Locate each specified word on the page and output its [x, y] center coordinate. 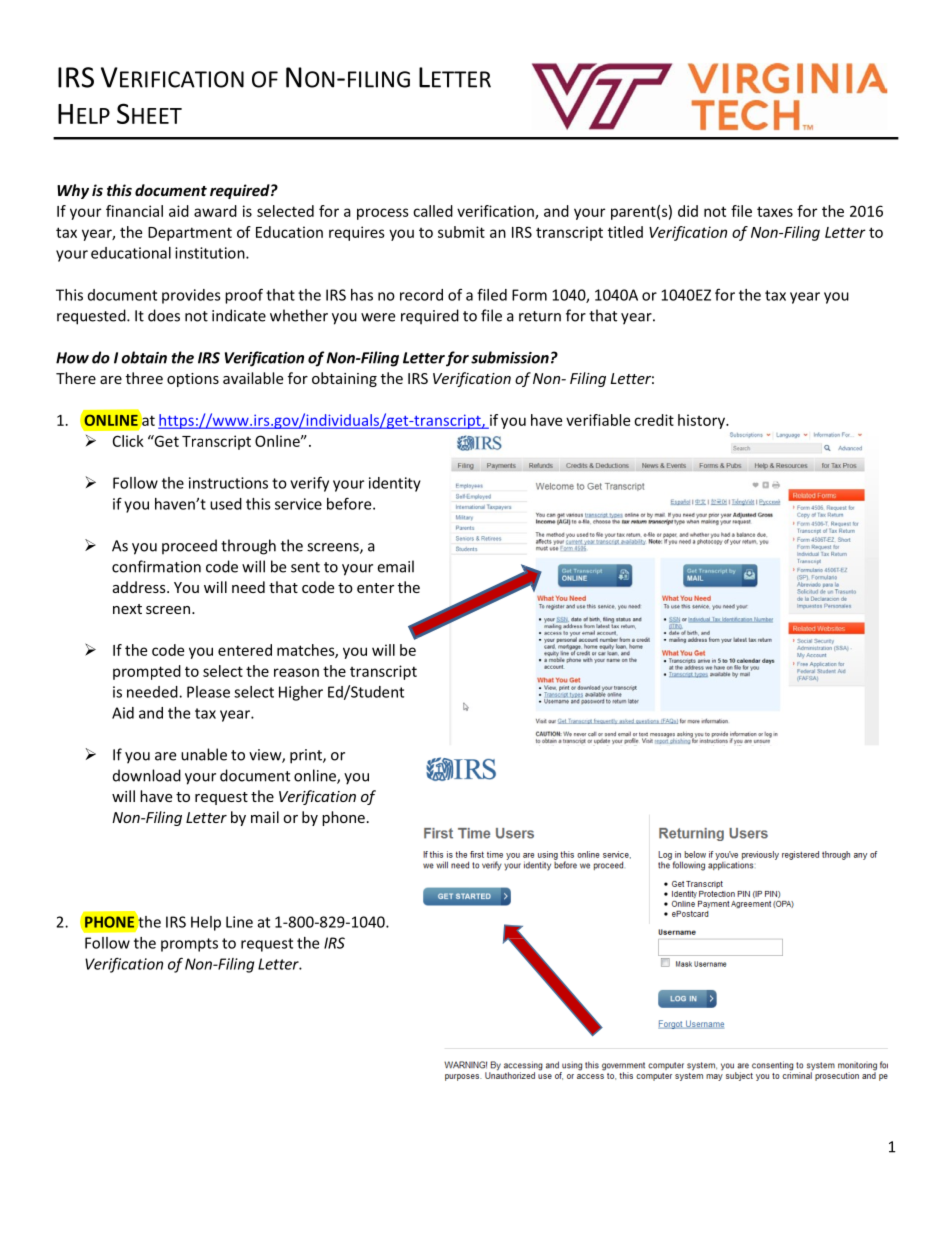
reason [296, 672]
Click [128, 441]
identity [395, 484]
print [307, 756]
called [433, 211]
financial [134, 211]
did [688, 211]
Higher [301, 693]
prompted [147, 672]
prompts [189, 945]
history [702, 421]
